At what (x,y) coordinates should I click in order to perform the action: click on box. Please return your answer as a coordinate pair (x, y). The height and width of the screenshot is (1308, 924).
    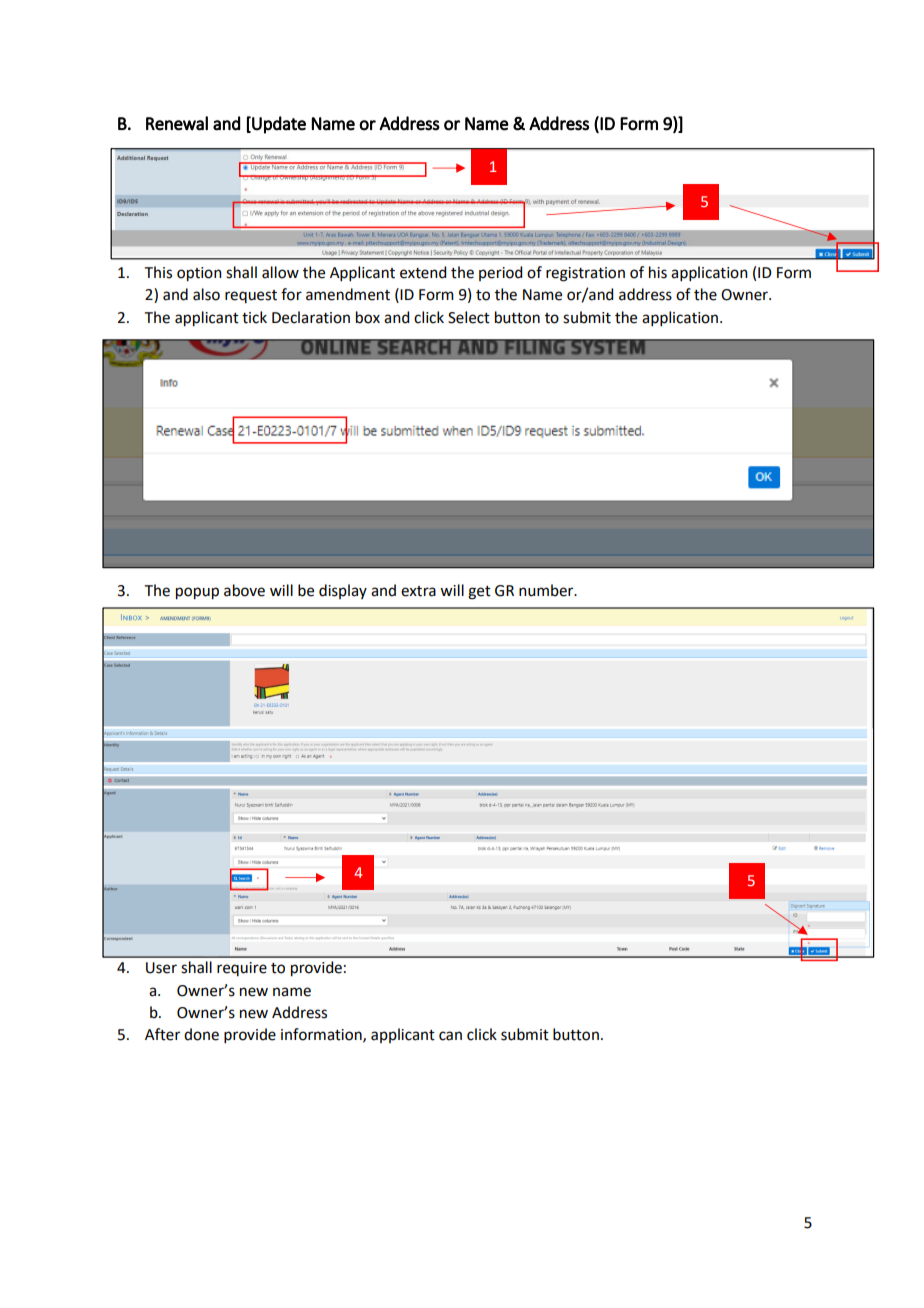
    Looking at the image, I should click on (368, 317).
